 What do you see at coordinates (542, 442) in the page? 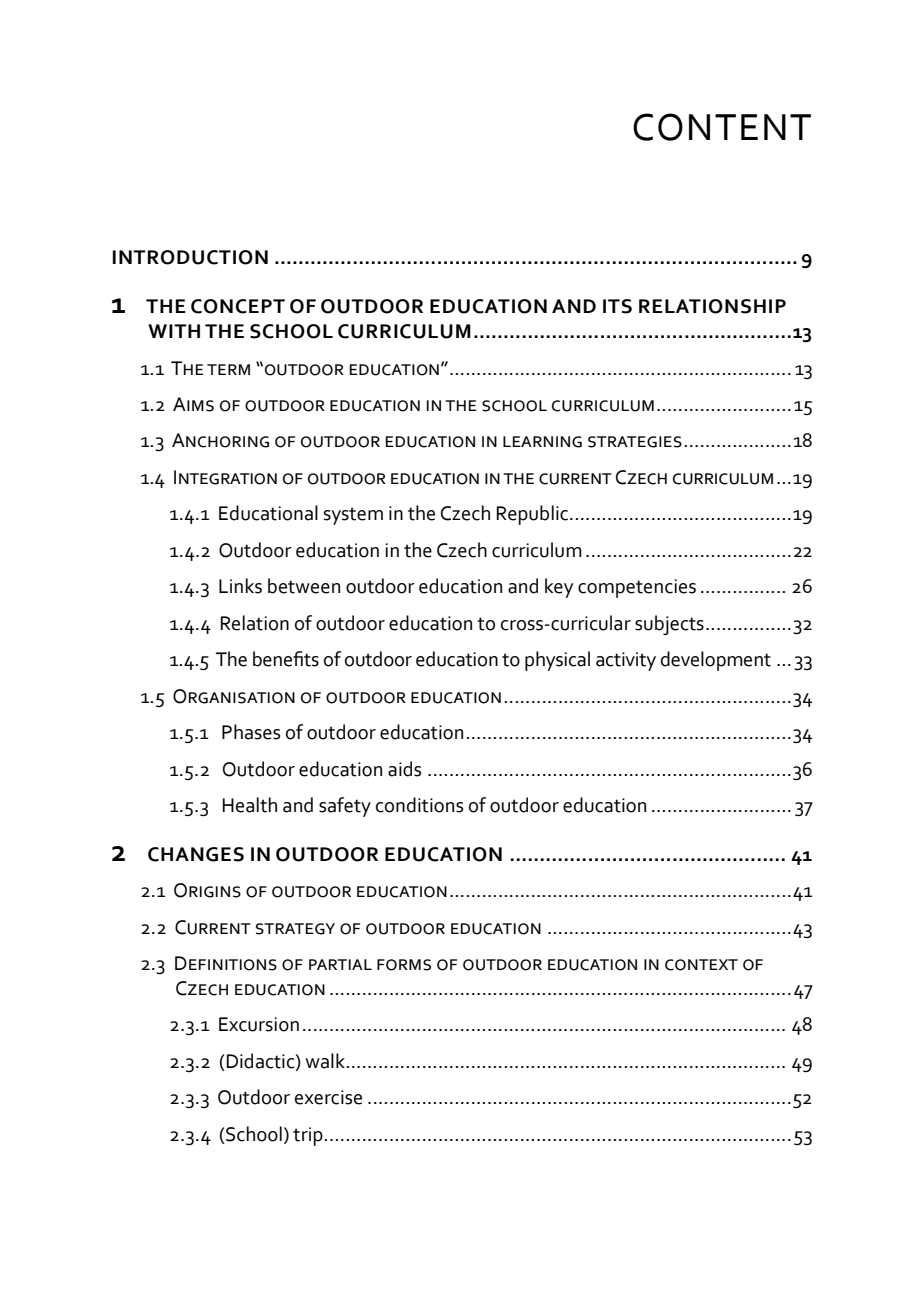
I see `learning` at bounding box center [542, 442].
